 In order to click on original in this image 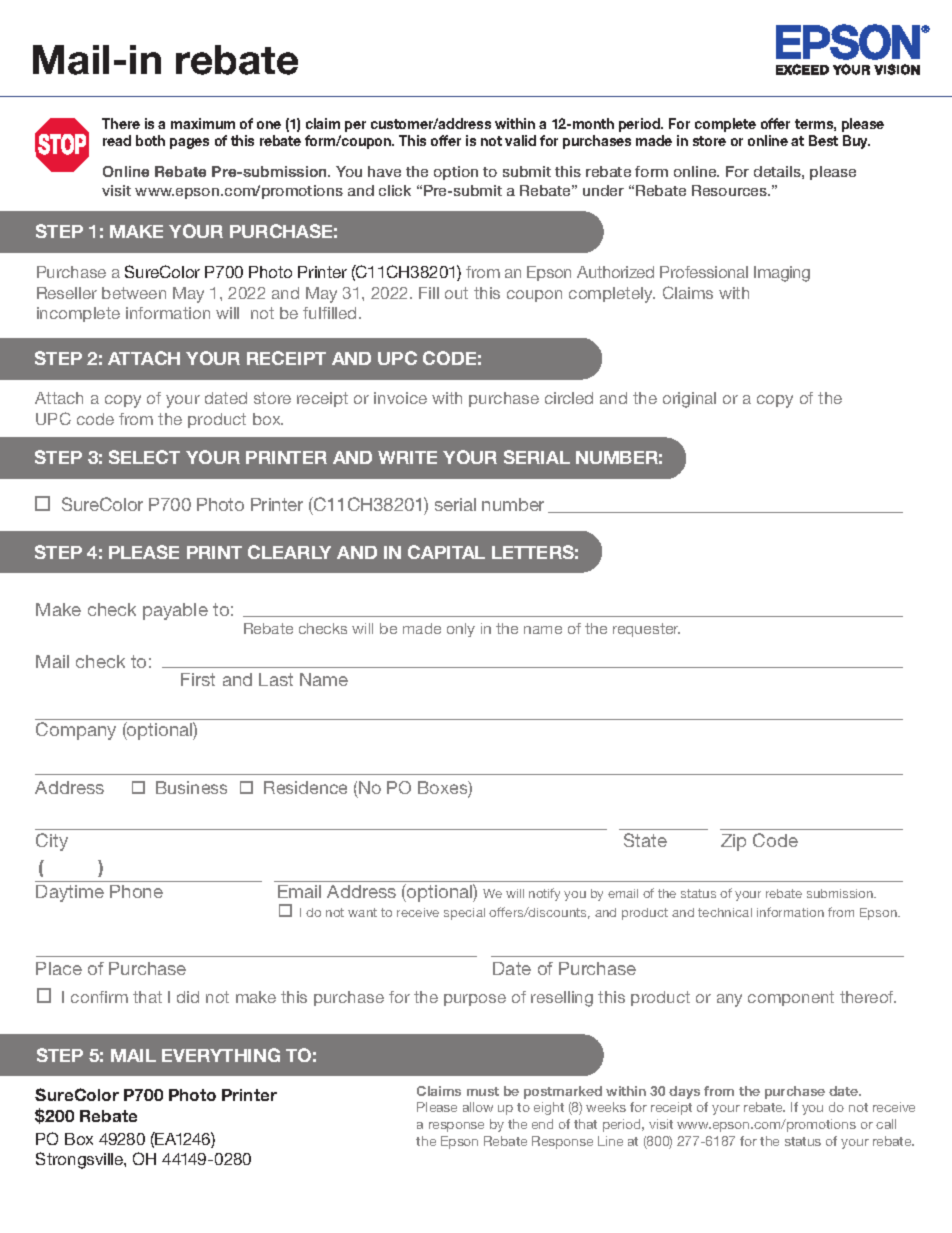, I will do `click(689, 400)`.
